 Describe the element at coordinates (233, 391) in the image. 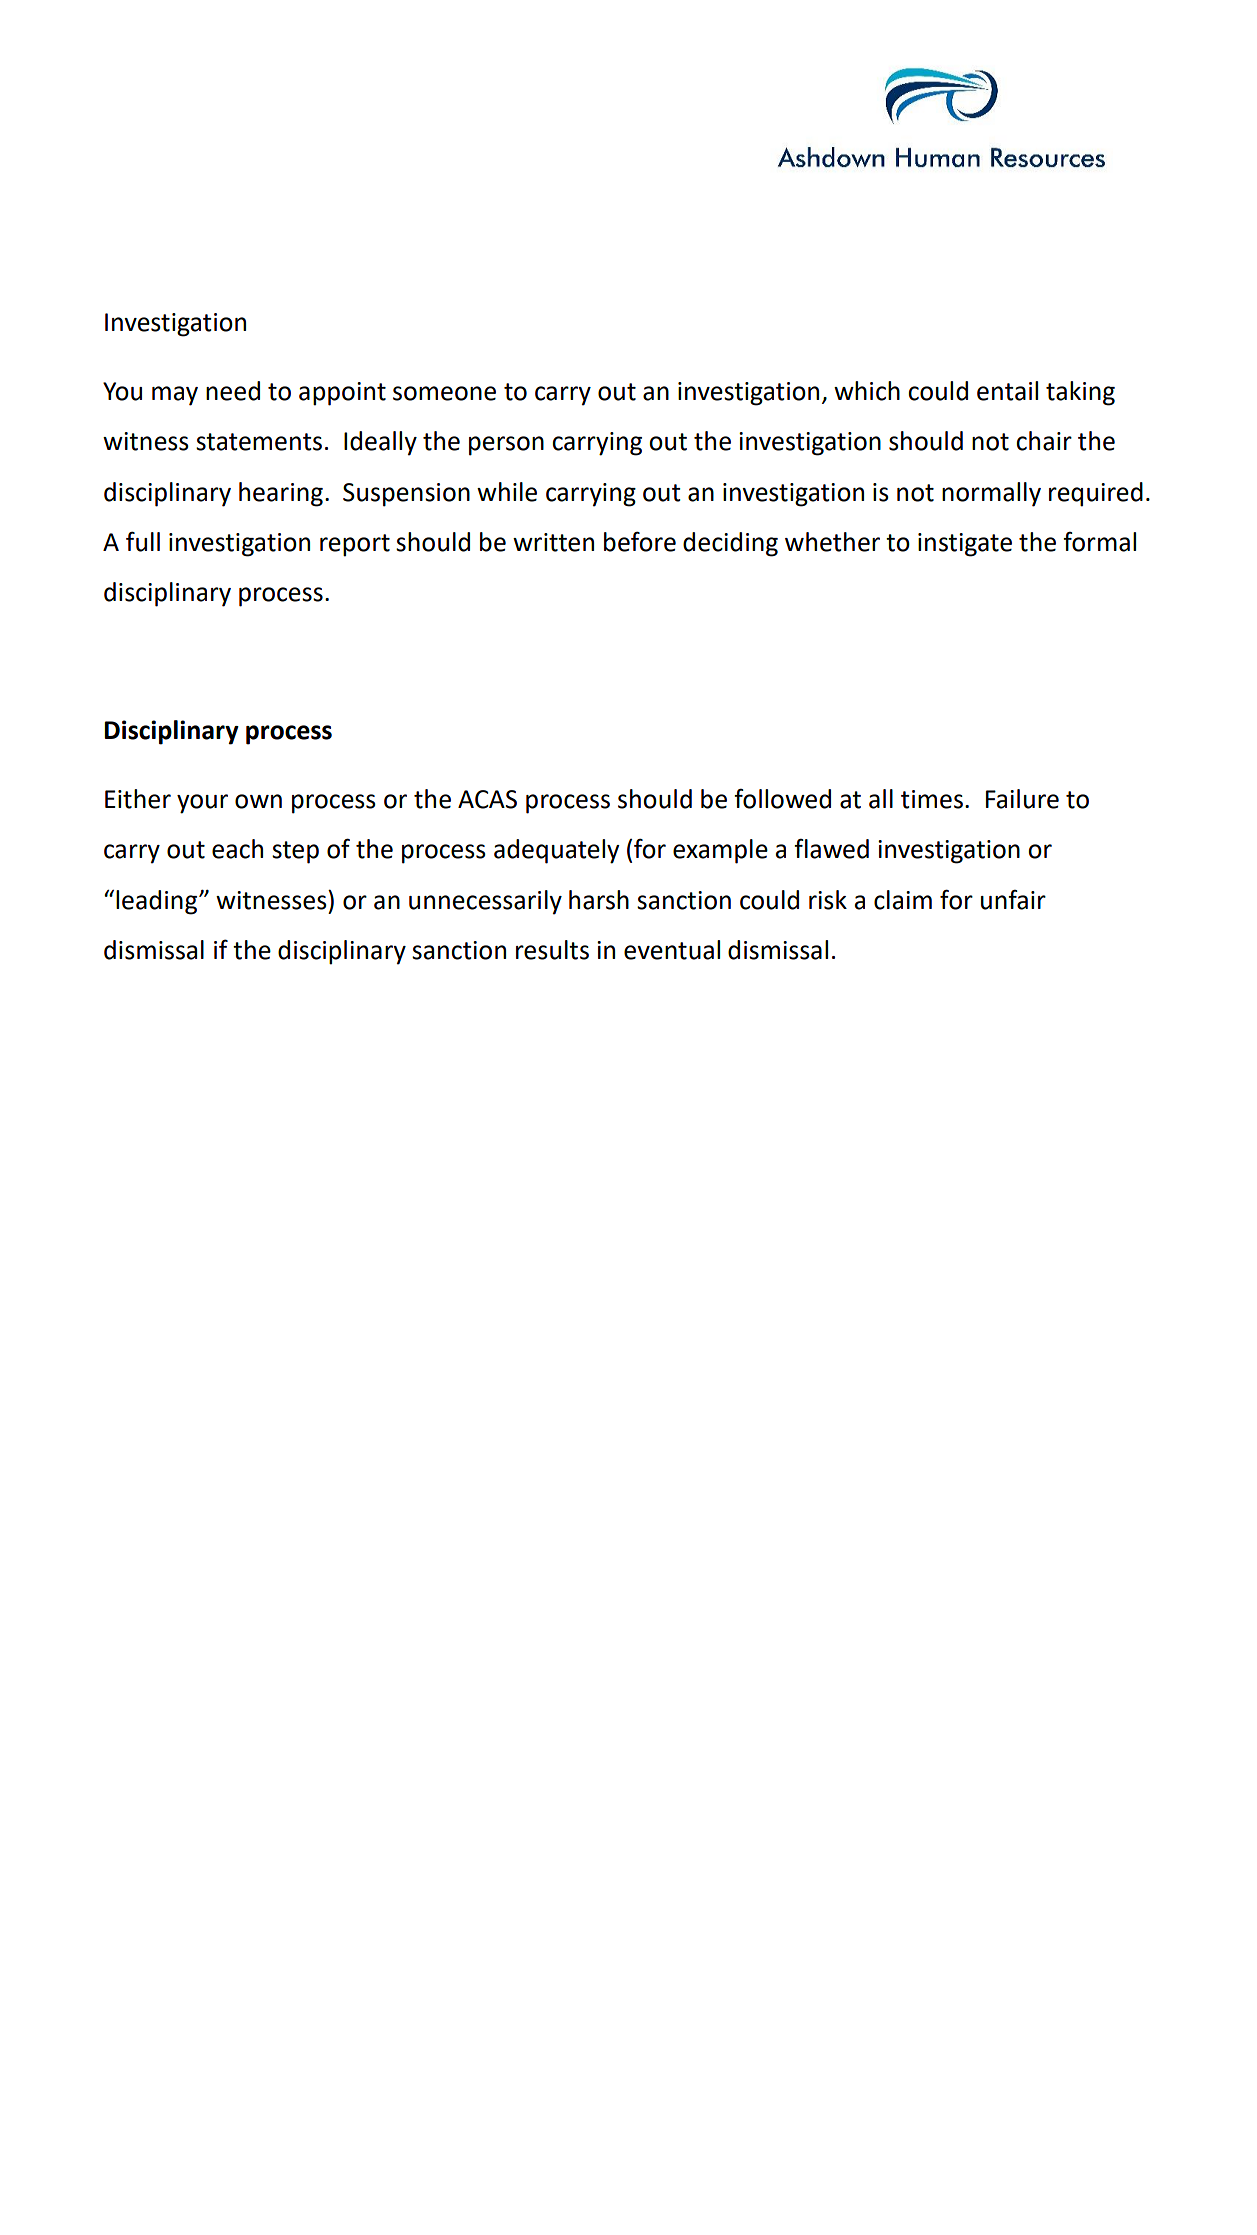

I see `need` at that location.
